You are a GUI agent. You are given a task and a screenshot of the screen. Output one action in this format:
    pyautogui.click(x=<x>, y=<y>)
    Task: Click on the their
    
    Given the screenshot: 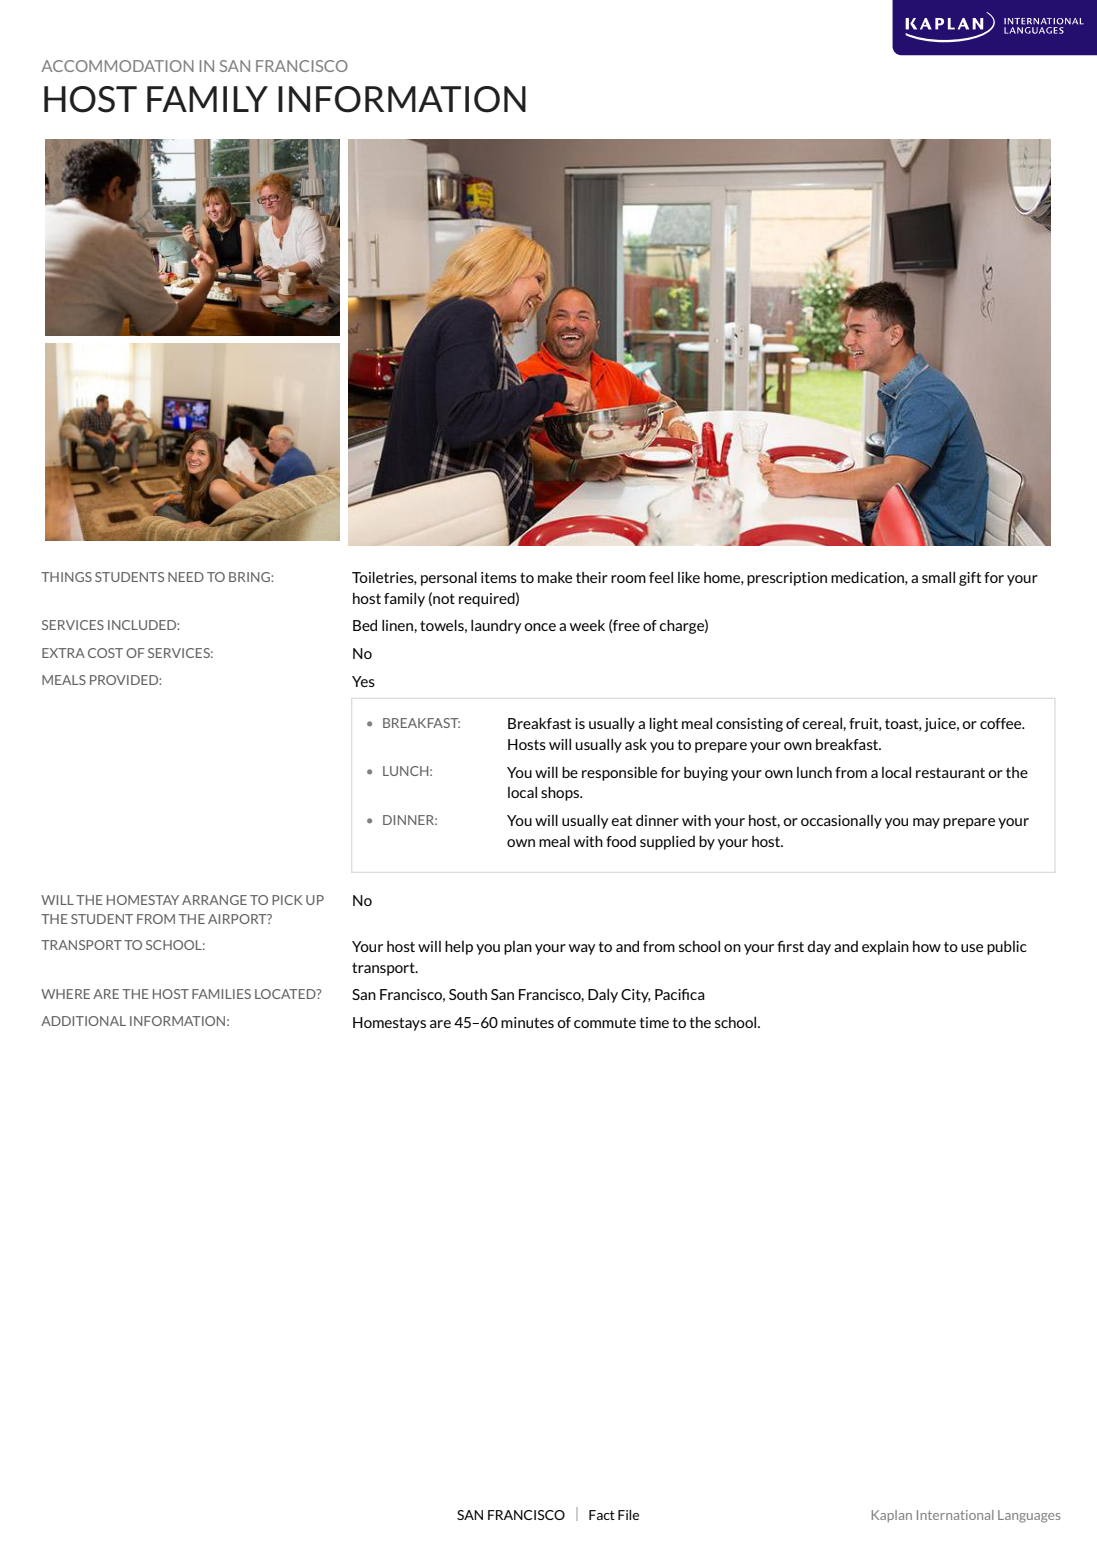 What is the action you would take?
    pyautogui.click(x=592, y=577)
